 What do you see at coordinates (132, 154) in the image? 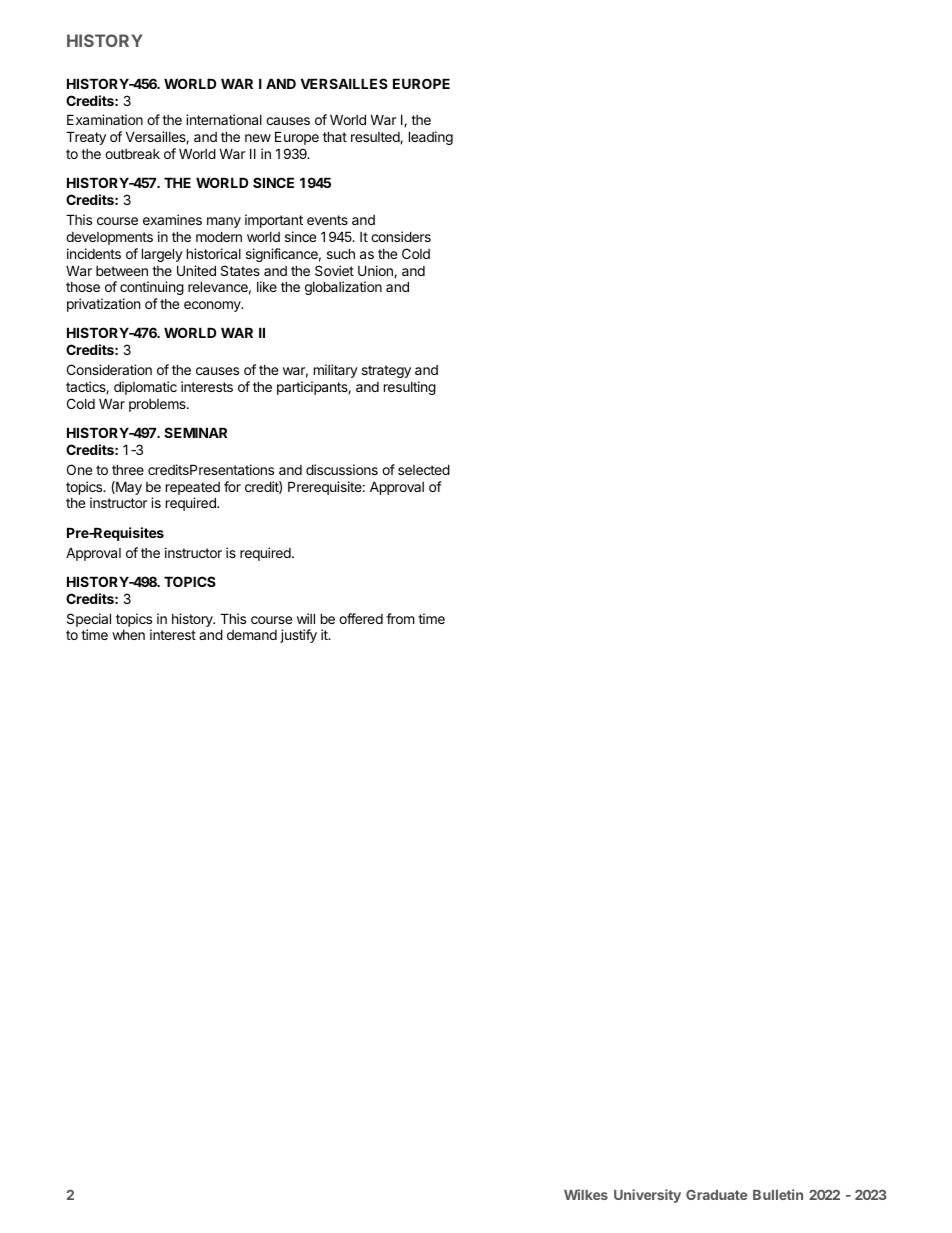
I see `outbreak` at bounding box center [132, 154].
